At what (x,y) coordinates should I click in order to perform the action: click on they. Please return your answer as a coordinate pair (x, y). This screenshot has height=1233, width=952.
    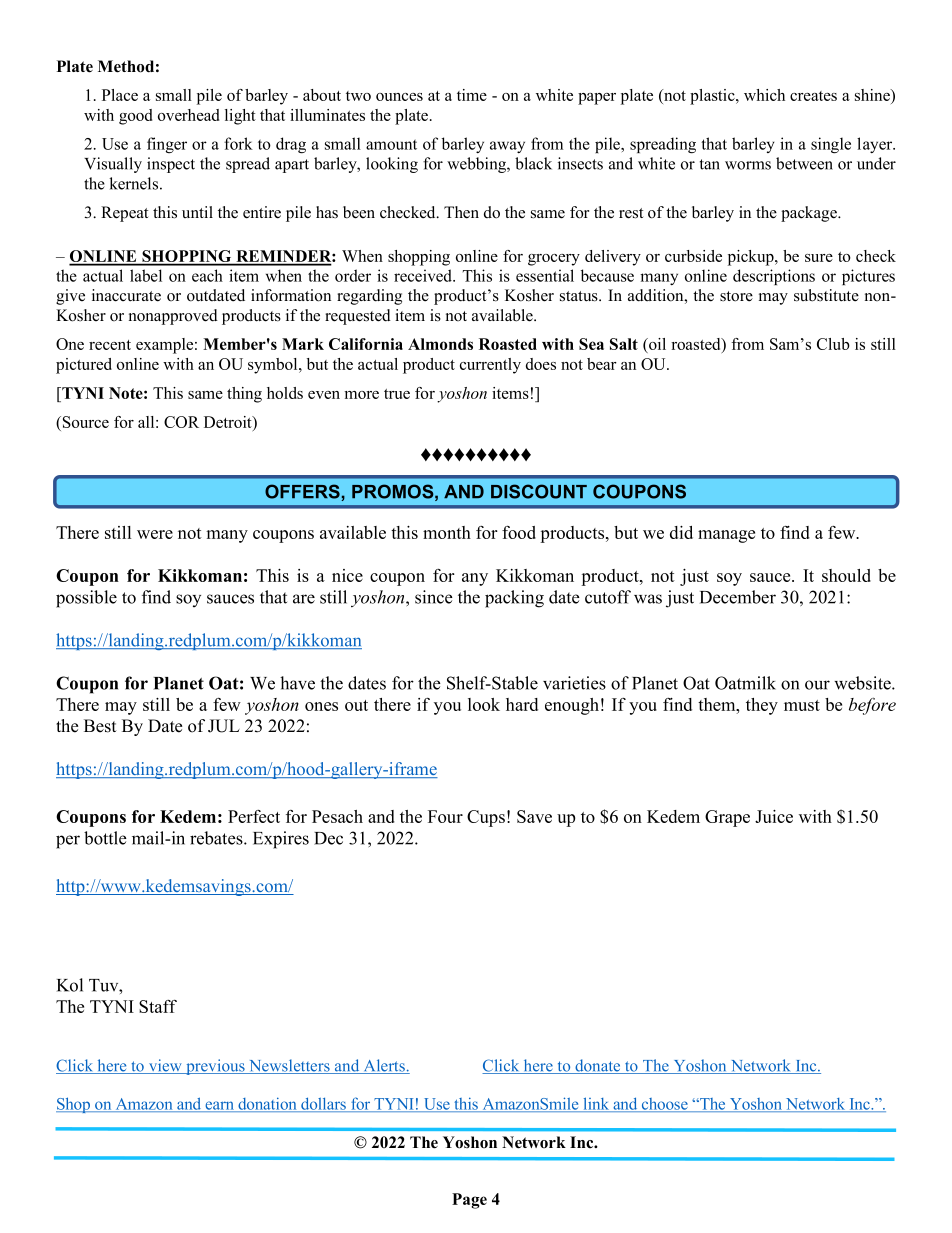
    Looking at the image, I should click on (762, 706).
